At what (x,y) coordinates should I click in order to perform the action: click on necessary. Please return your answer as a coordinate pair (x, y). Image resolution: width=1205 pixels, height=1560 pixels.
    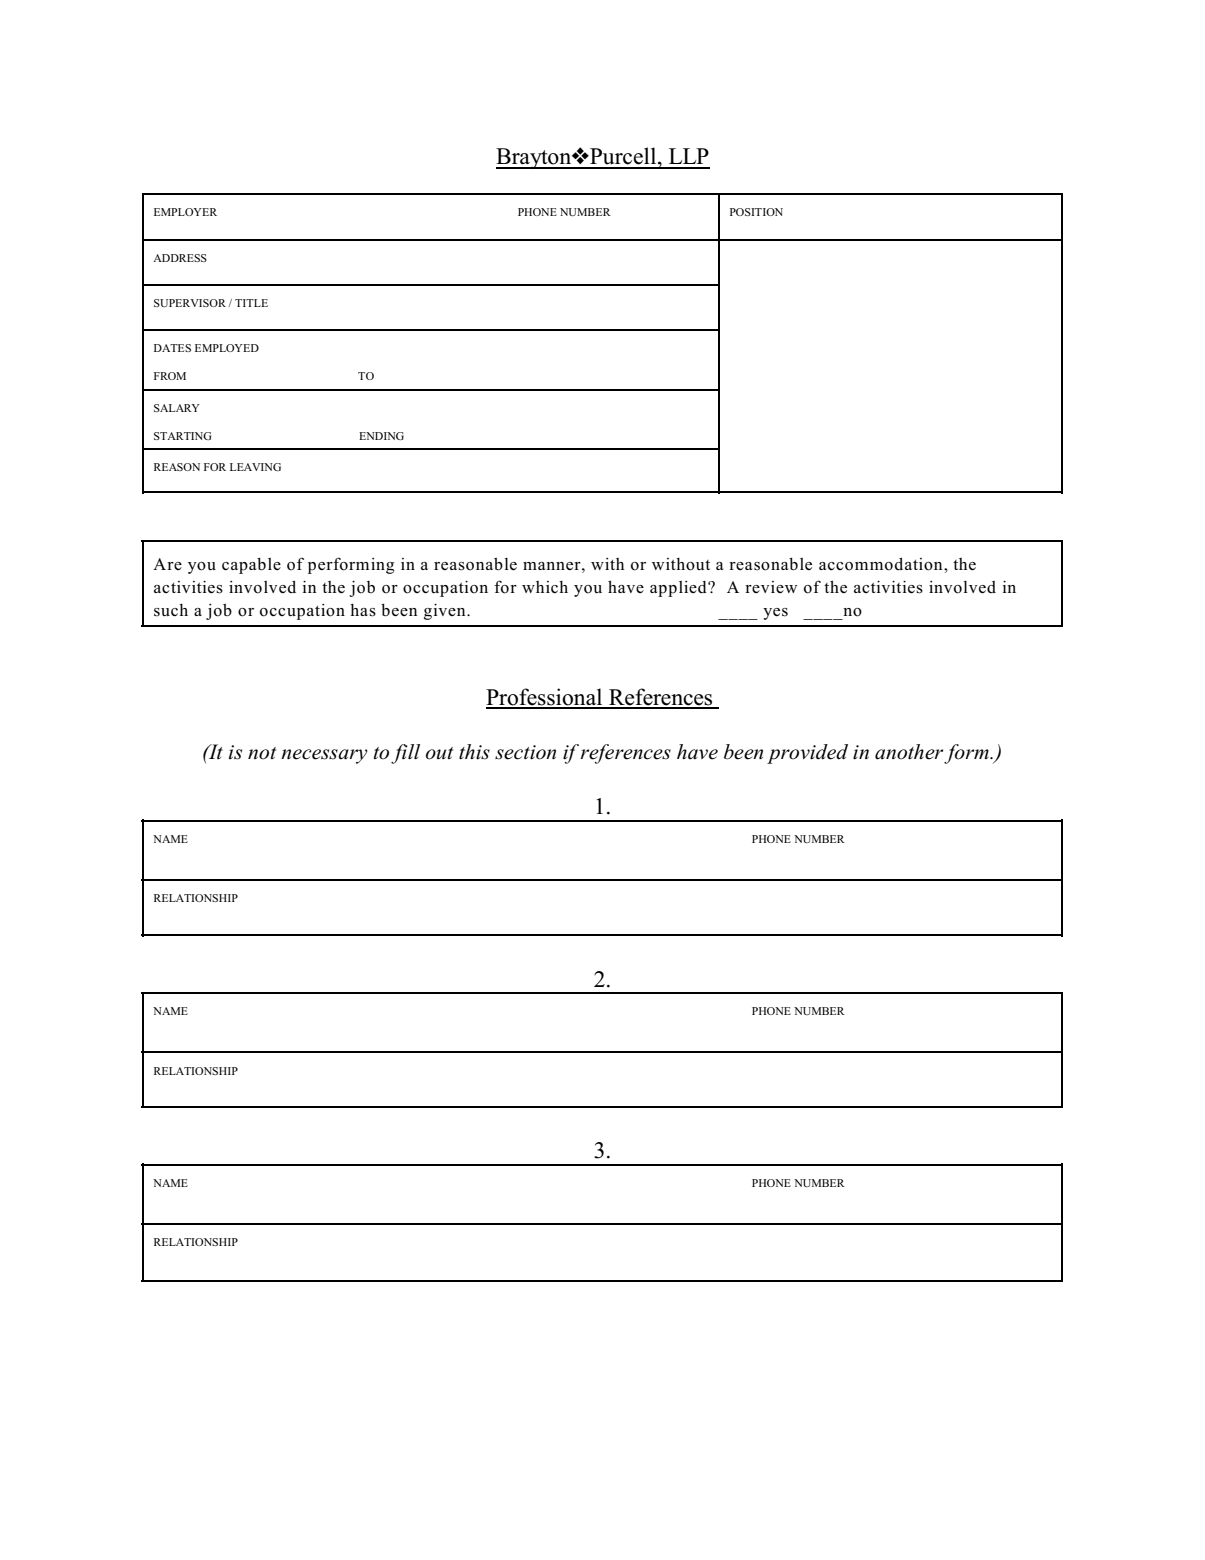
    Looking at the image, I should click on (324, 756).
